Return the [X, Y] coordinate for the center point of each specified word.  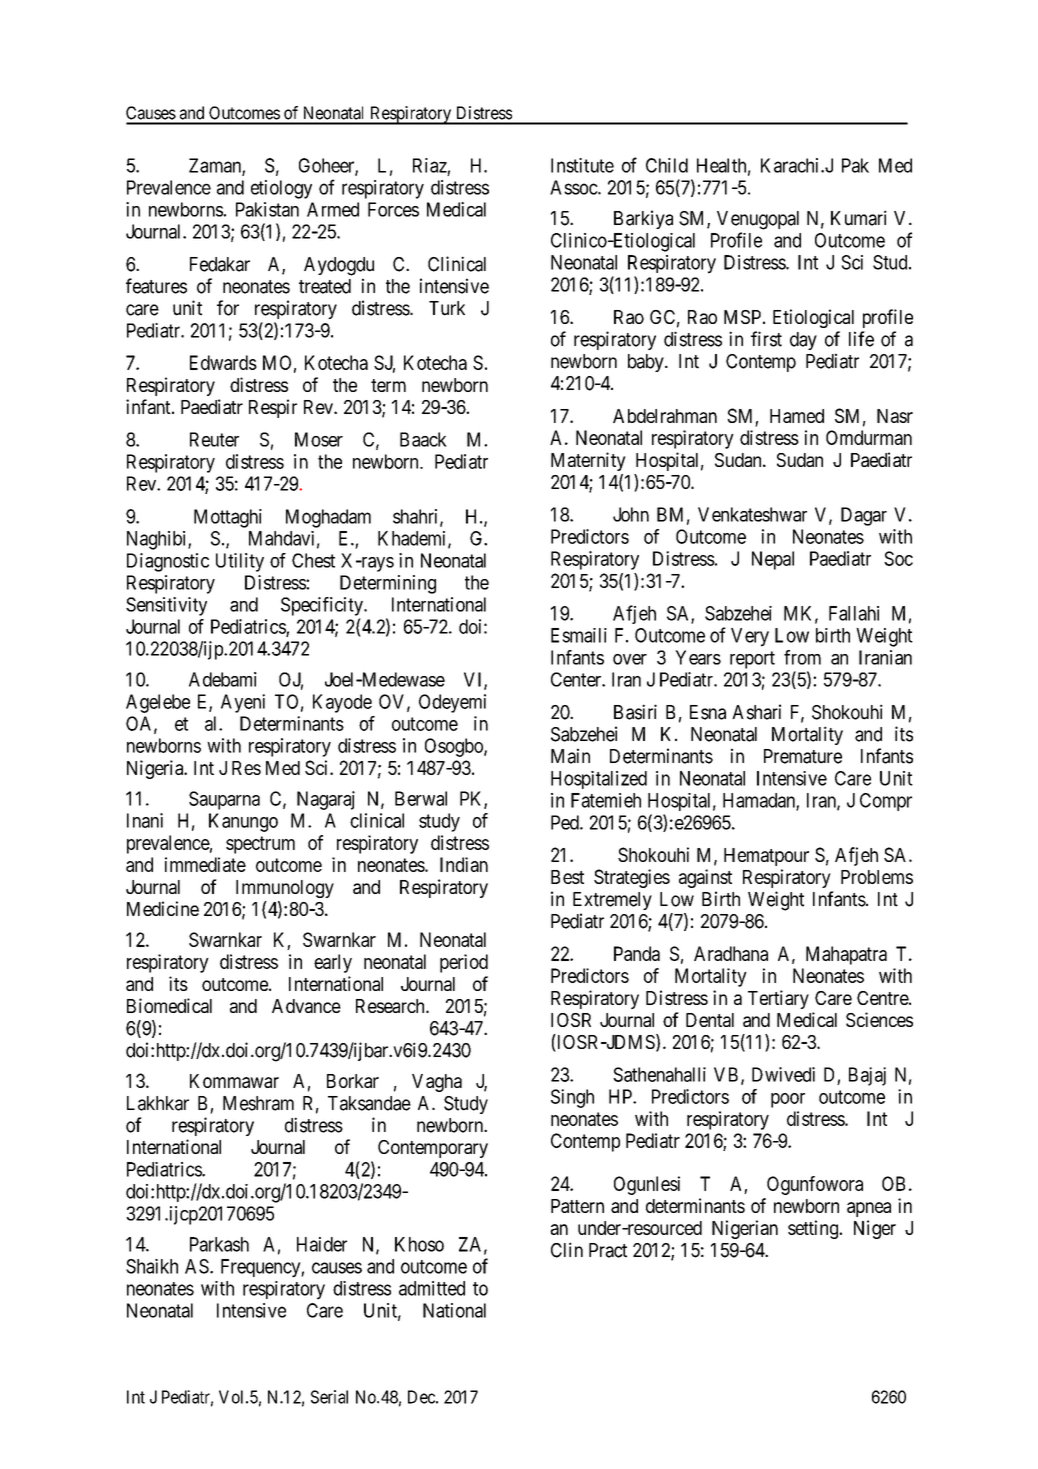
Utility [240, 562]
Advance [306, 1006]
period [464, 963]
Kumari [859, 218]
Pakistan [267, 209]
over [630, 659]
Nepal [773, 560]
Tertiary [778, 999]
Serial [329, 1397]
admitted [432, 1288]
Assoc [574, 187]
